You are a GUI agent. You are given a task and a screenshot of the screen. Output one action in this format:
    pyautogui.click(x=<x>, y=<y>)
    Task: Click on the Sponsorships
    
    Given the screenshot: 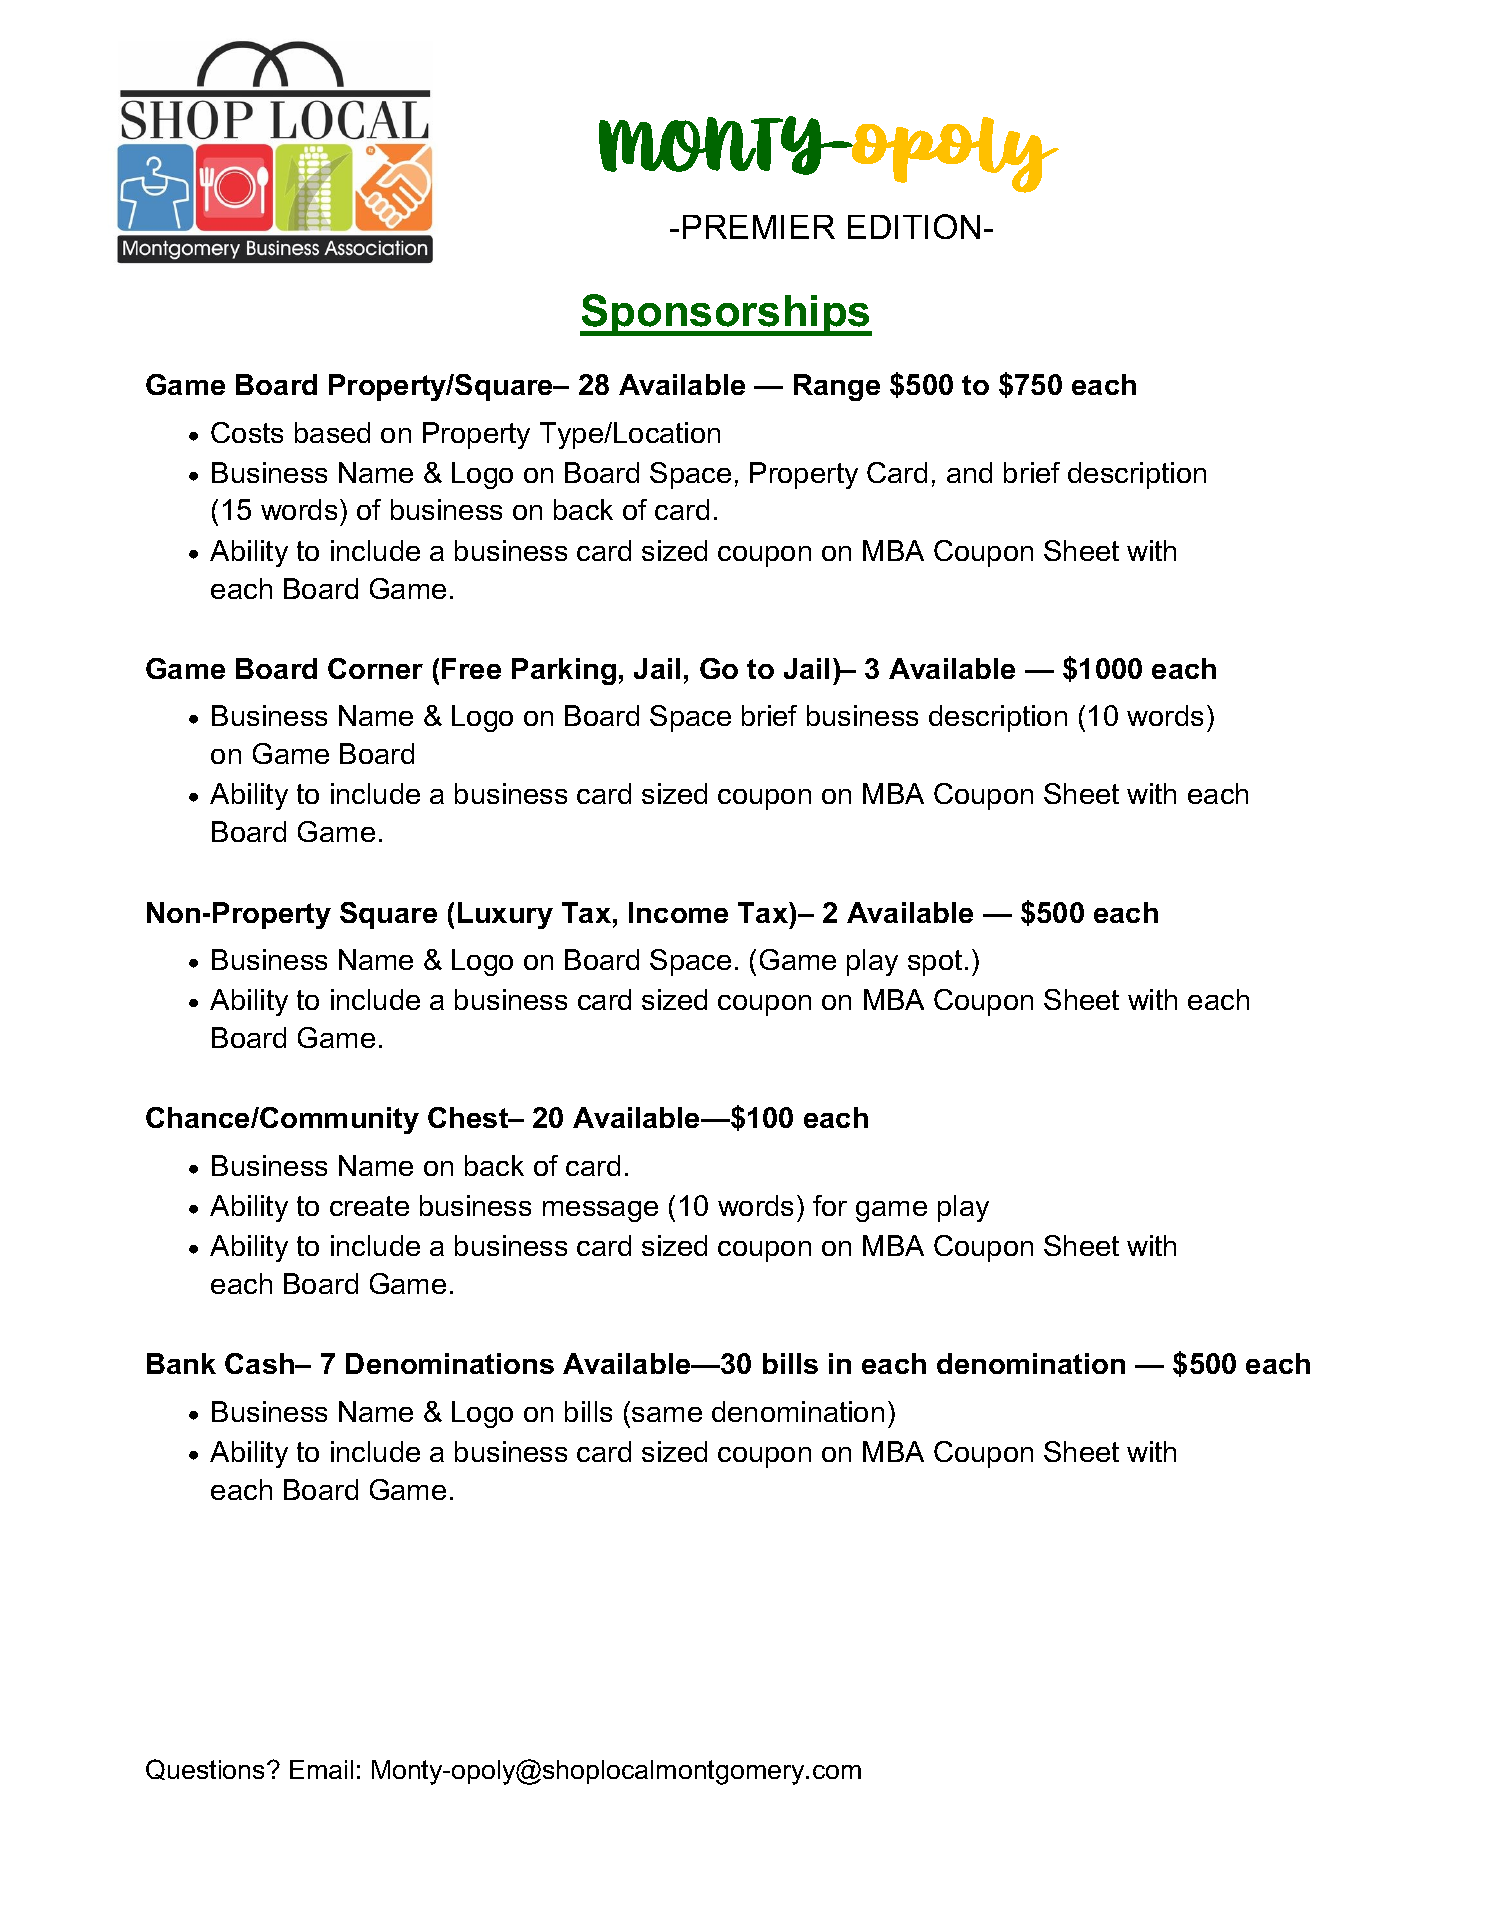 What is the action you would take?
    pyautogui.click(x=726, y=315)
